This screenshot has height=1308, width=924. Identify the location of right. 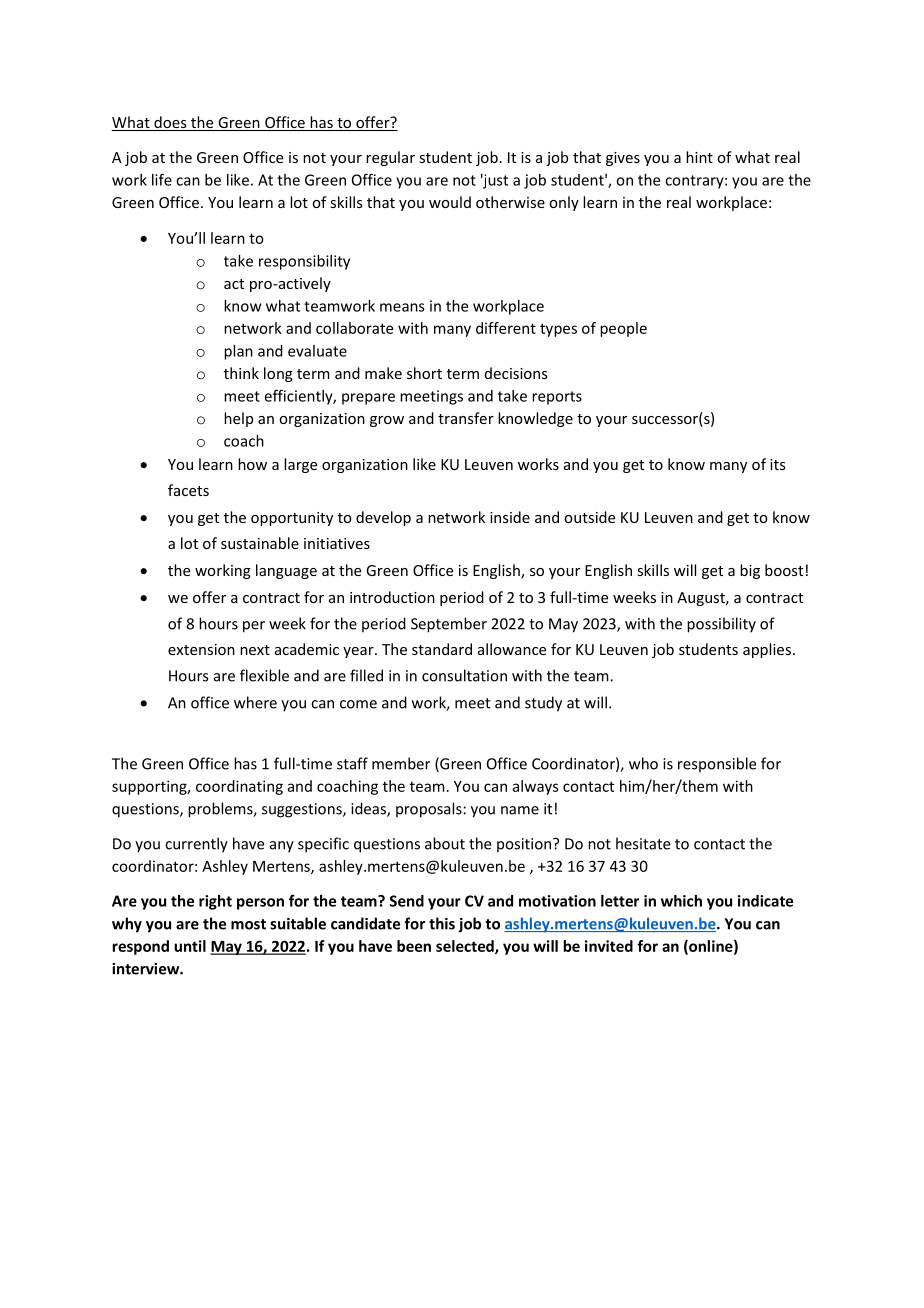
(215, 902).
